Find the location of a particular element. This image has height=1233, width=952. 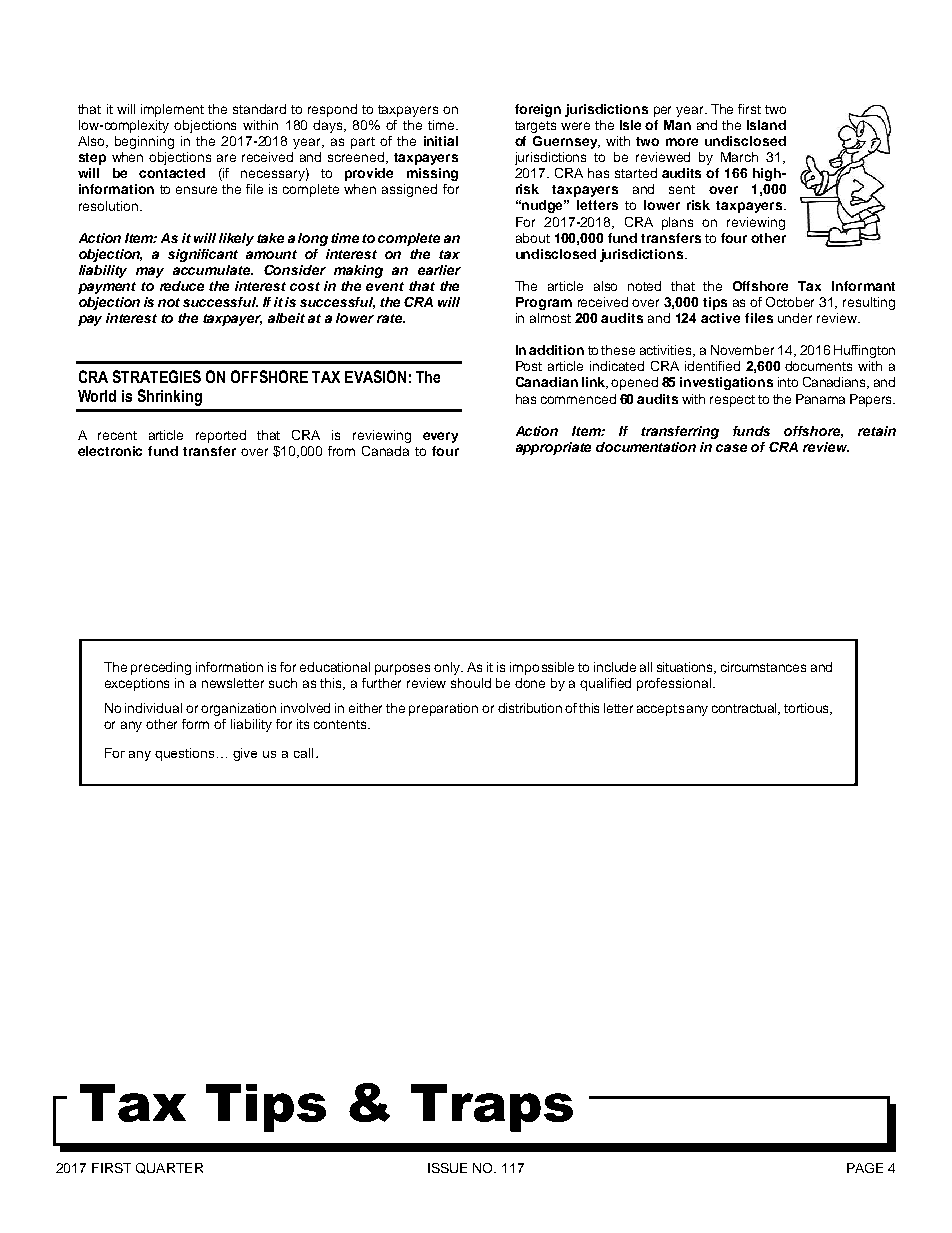

QUARTER is located at coordinates (169, 1168).
